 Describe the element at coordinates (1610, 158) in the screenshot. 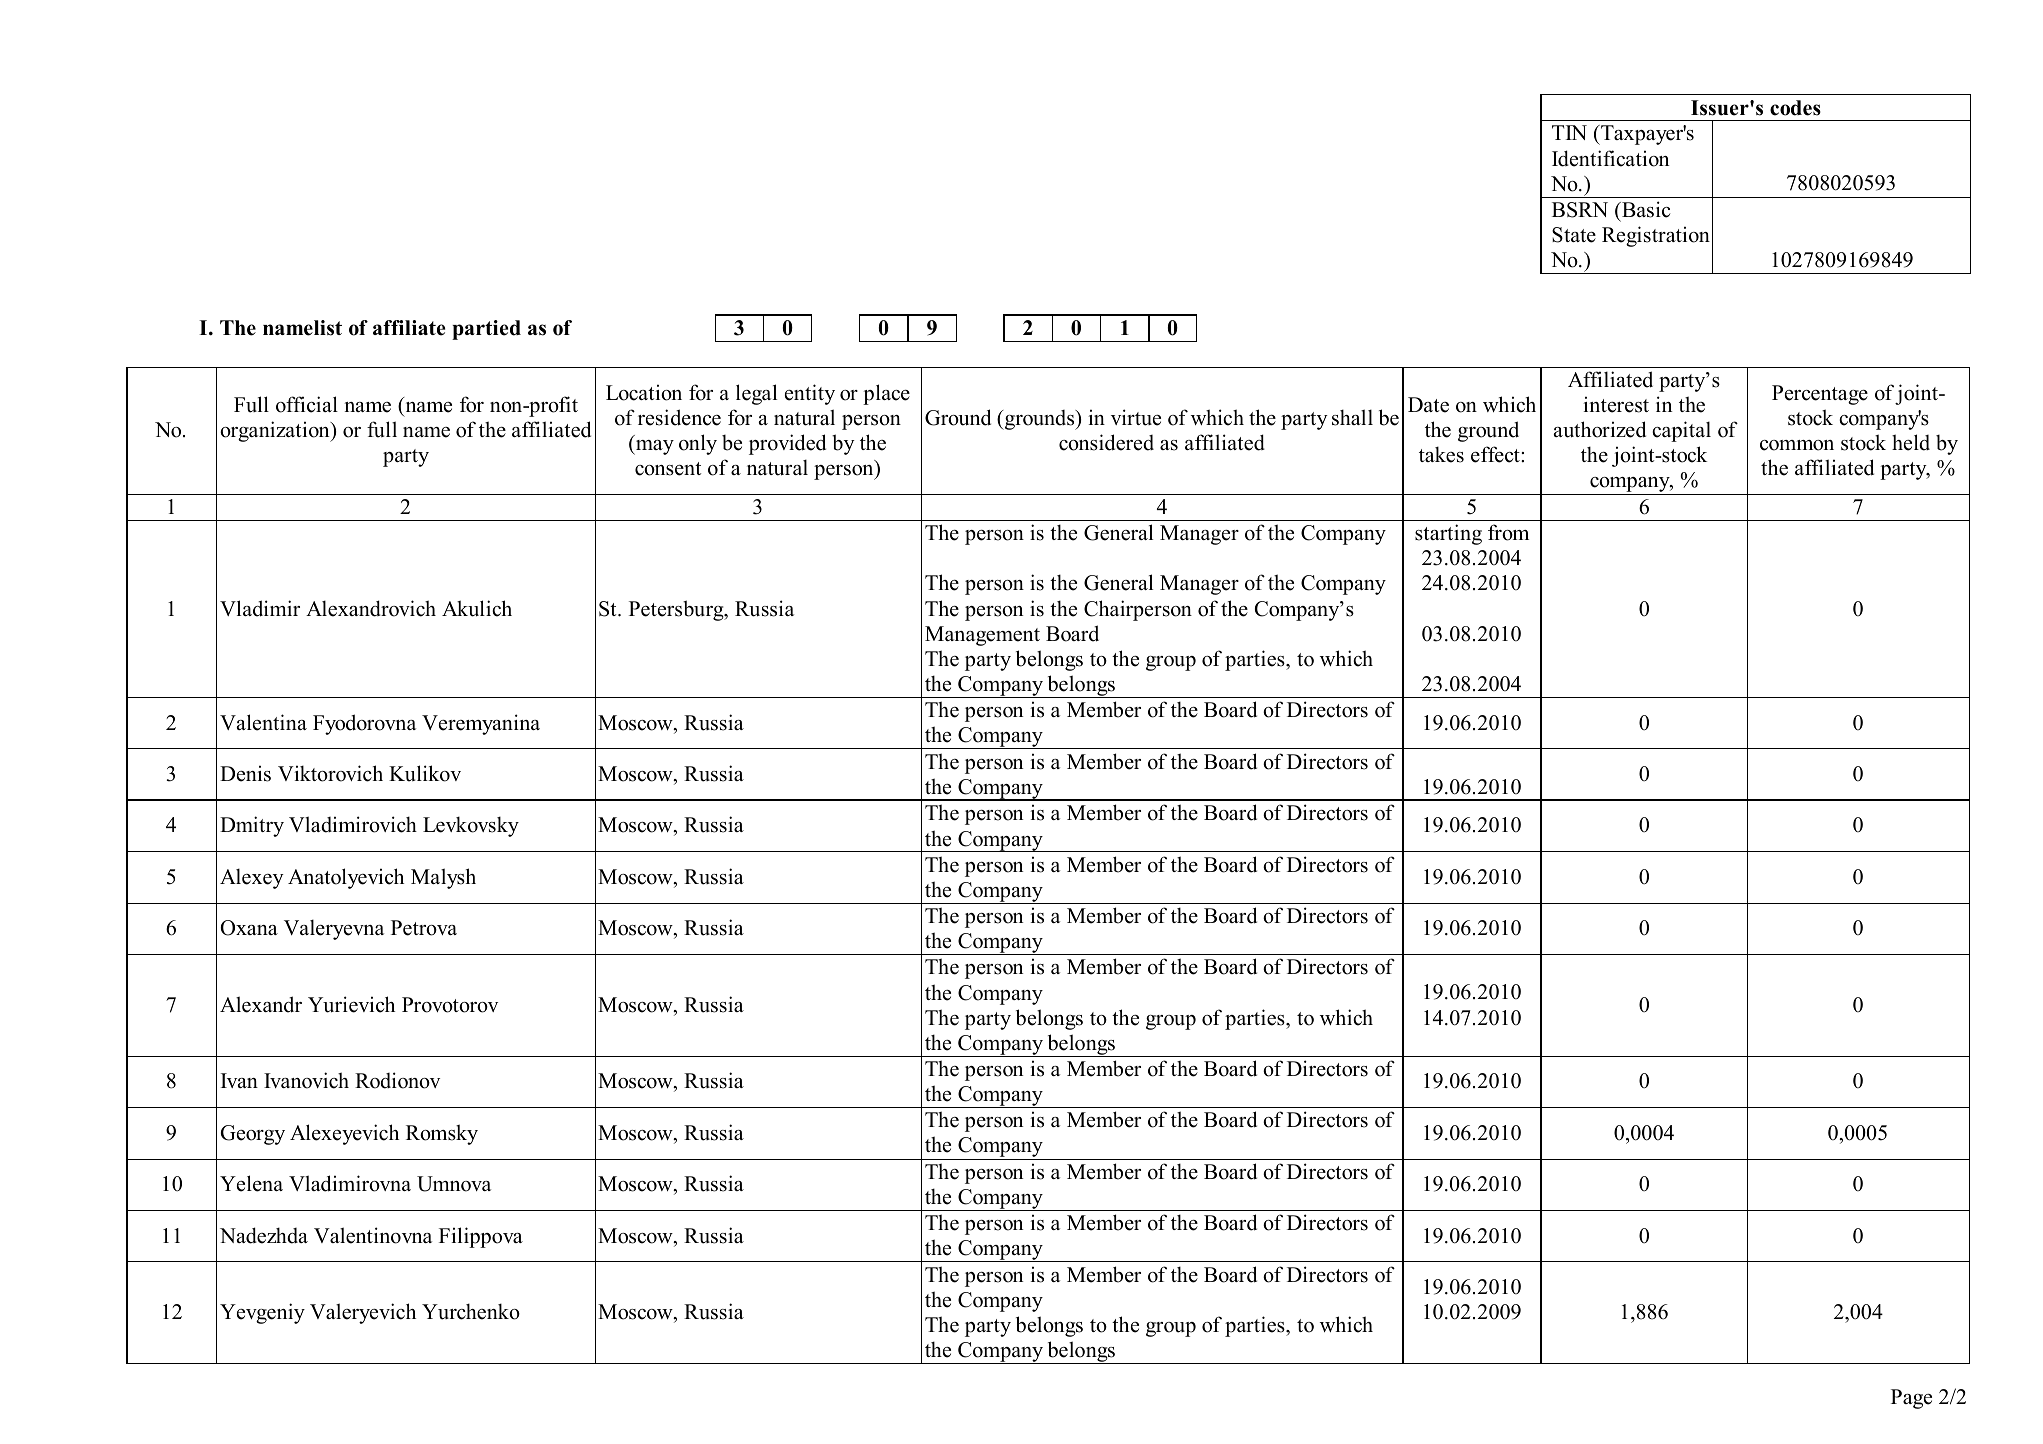

I see `Identification` at that location.
